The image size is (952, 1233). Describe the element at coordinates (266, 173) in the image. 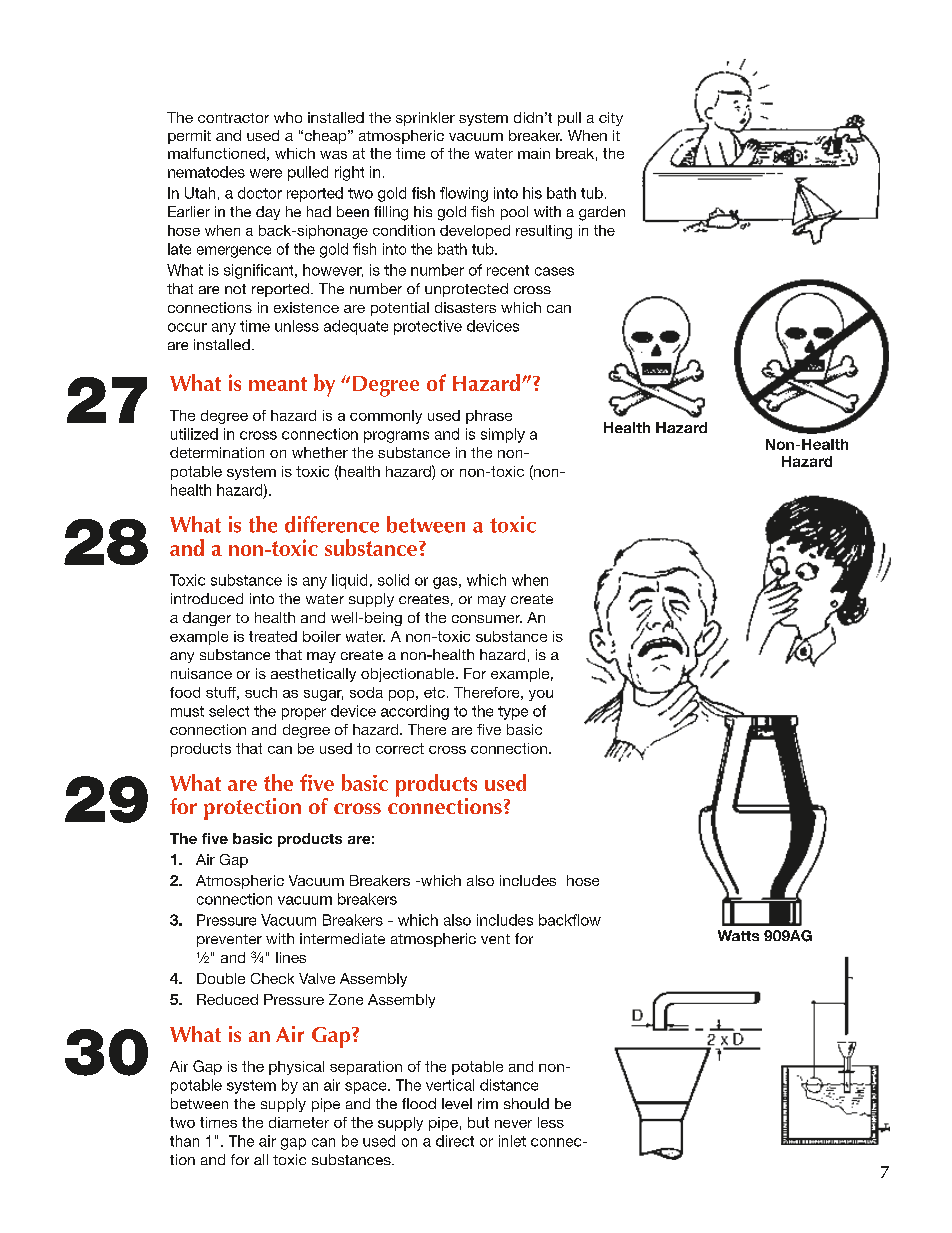

I see `were` at that location.
